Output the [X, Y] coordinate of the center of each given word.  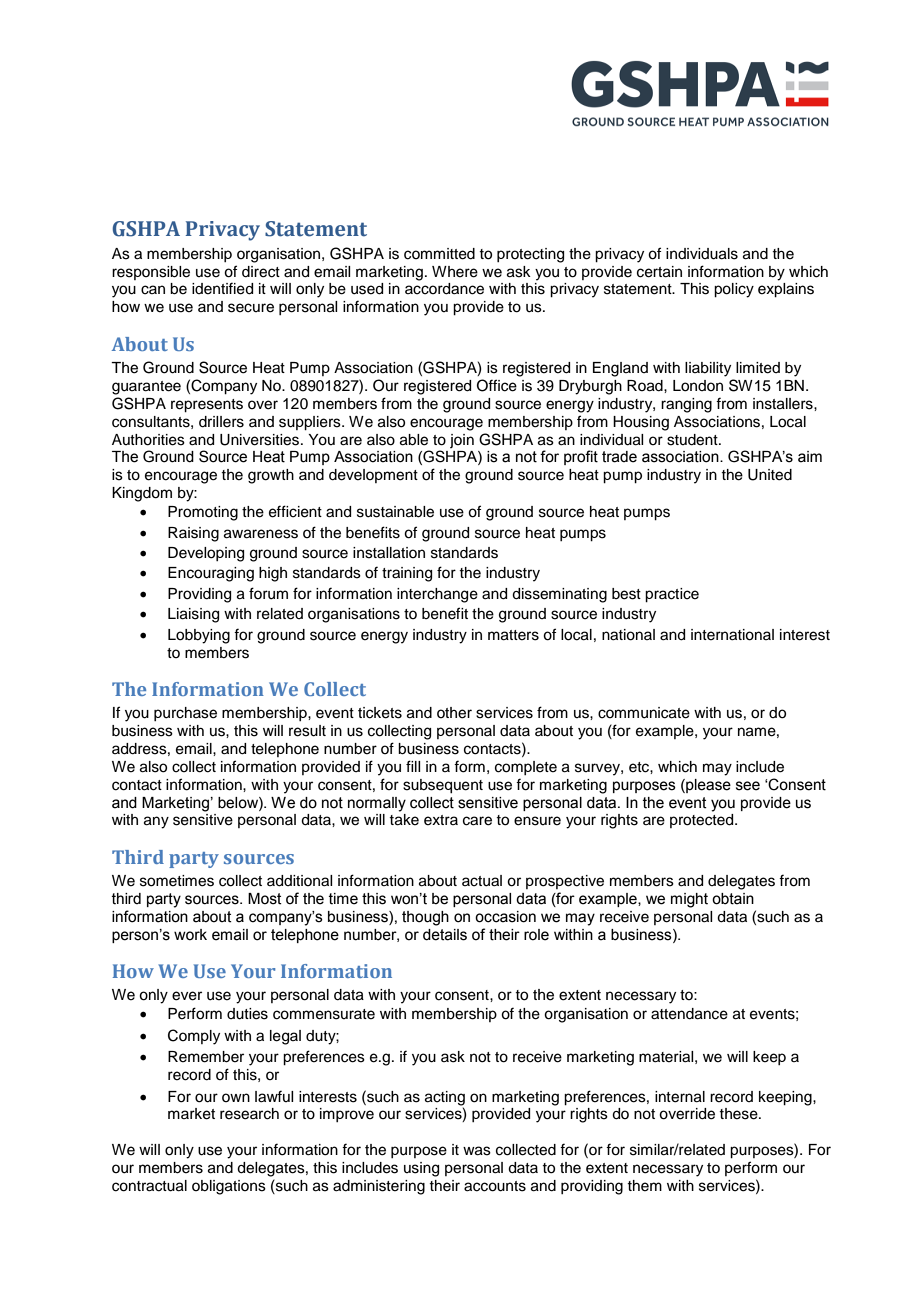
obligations [229, 1187]
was [477, 1151]
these [739, 1114]
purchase [185, 714]
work [190, 935]
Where [455, 272]
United [770, 475]
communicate [644, 713]
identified [222, 288]
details [445, 935]
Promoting [203, 513]
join [462, 441]
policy [734, 290]
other [454, 713]
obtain [733, 899]
